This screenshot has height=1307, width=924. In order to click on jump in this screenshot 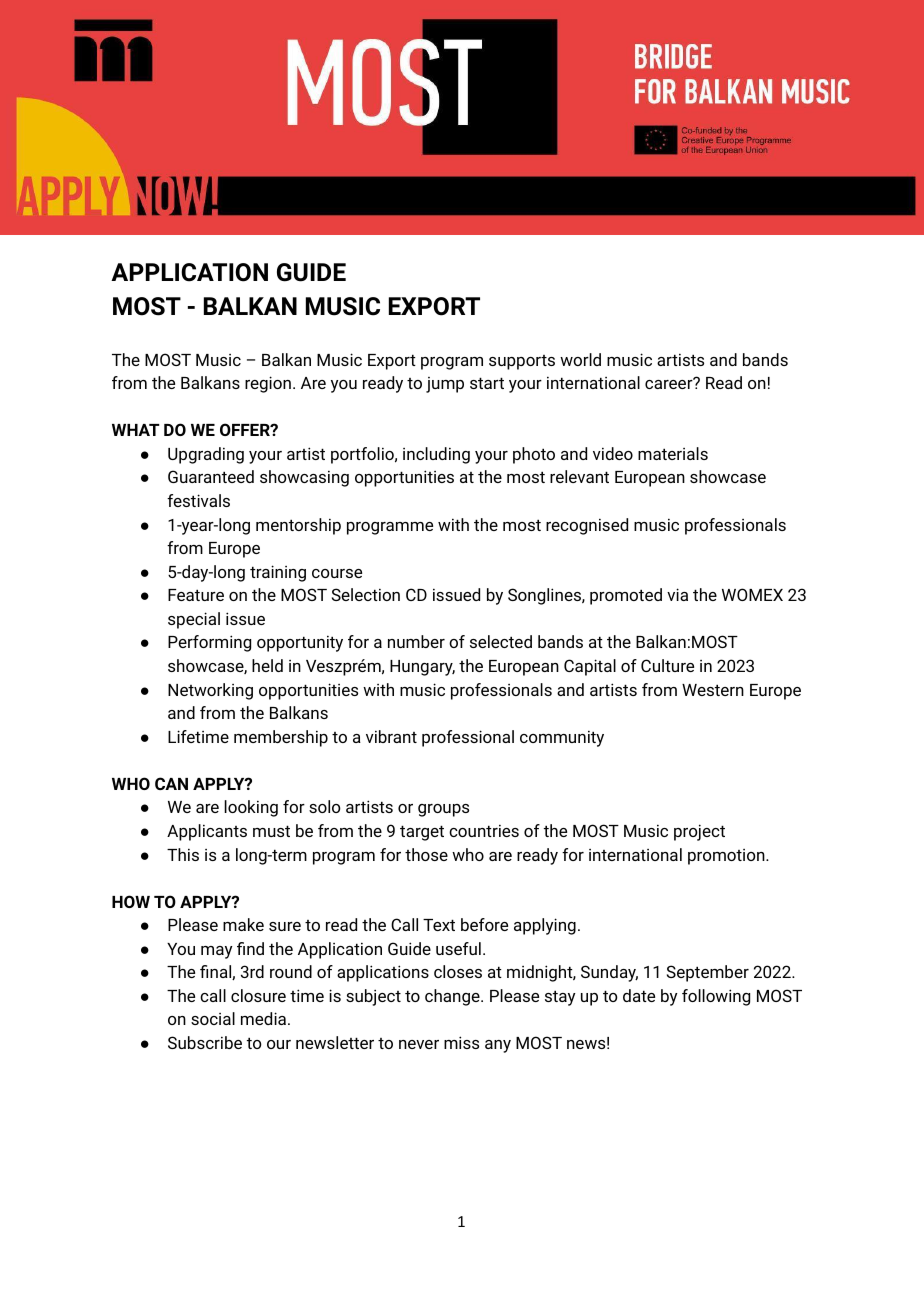, I will do `click(445, 385)`.
